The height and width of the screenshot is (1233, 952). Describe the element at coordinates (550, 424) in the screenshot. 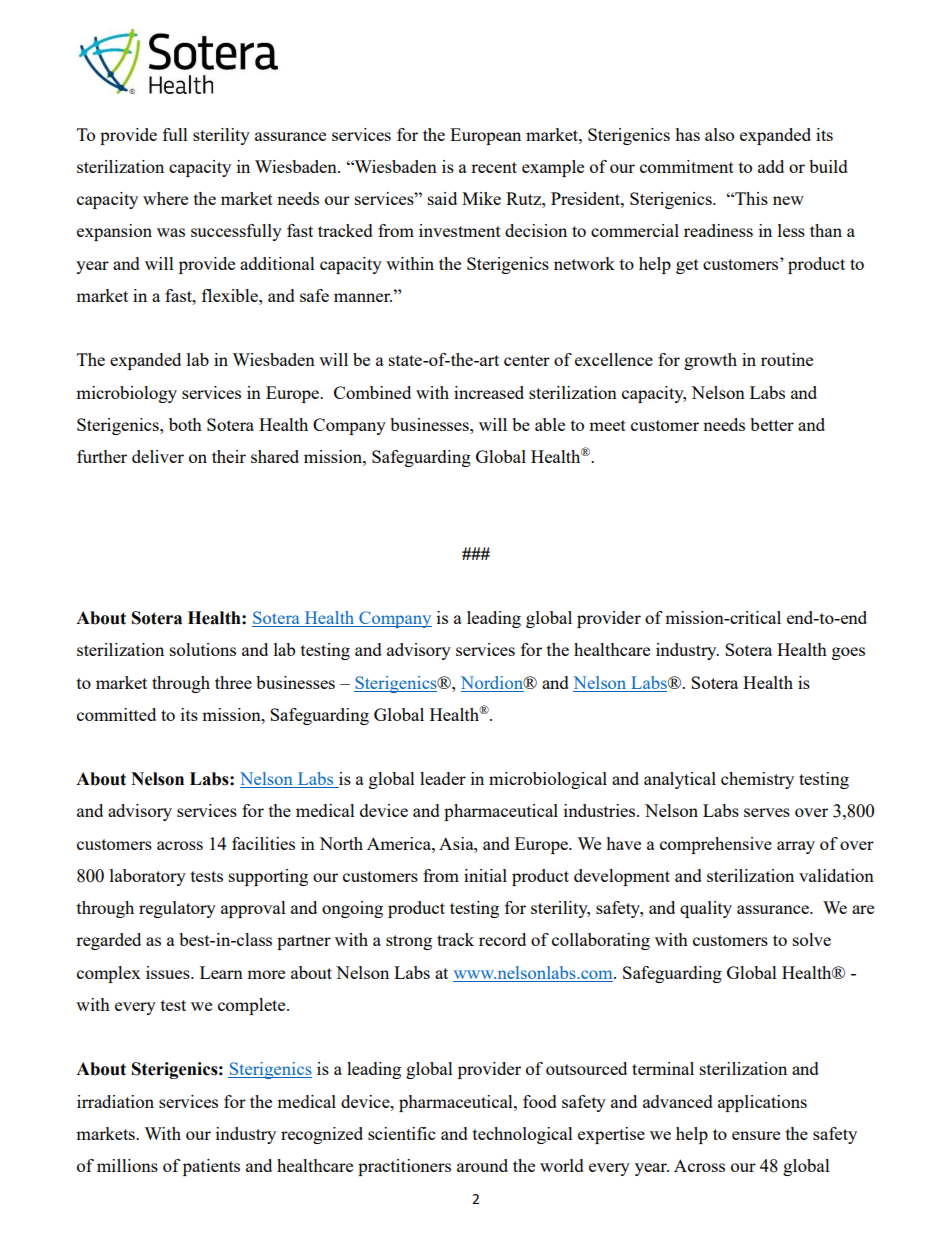

I see `able` at that location.
